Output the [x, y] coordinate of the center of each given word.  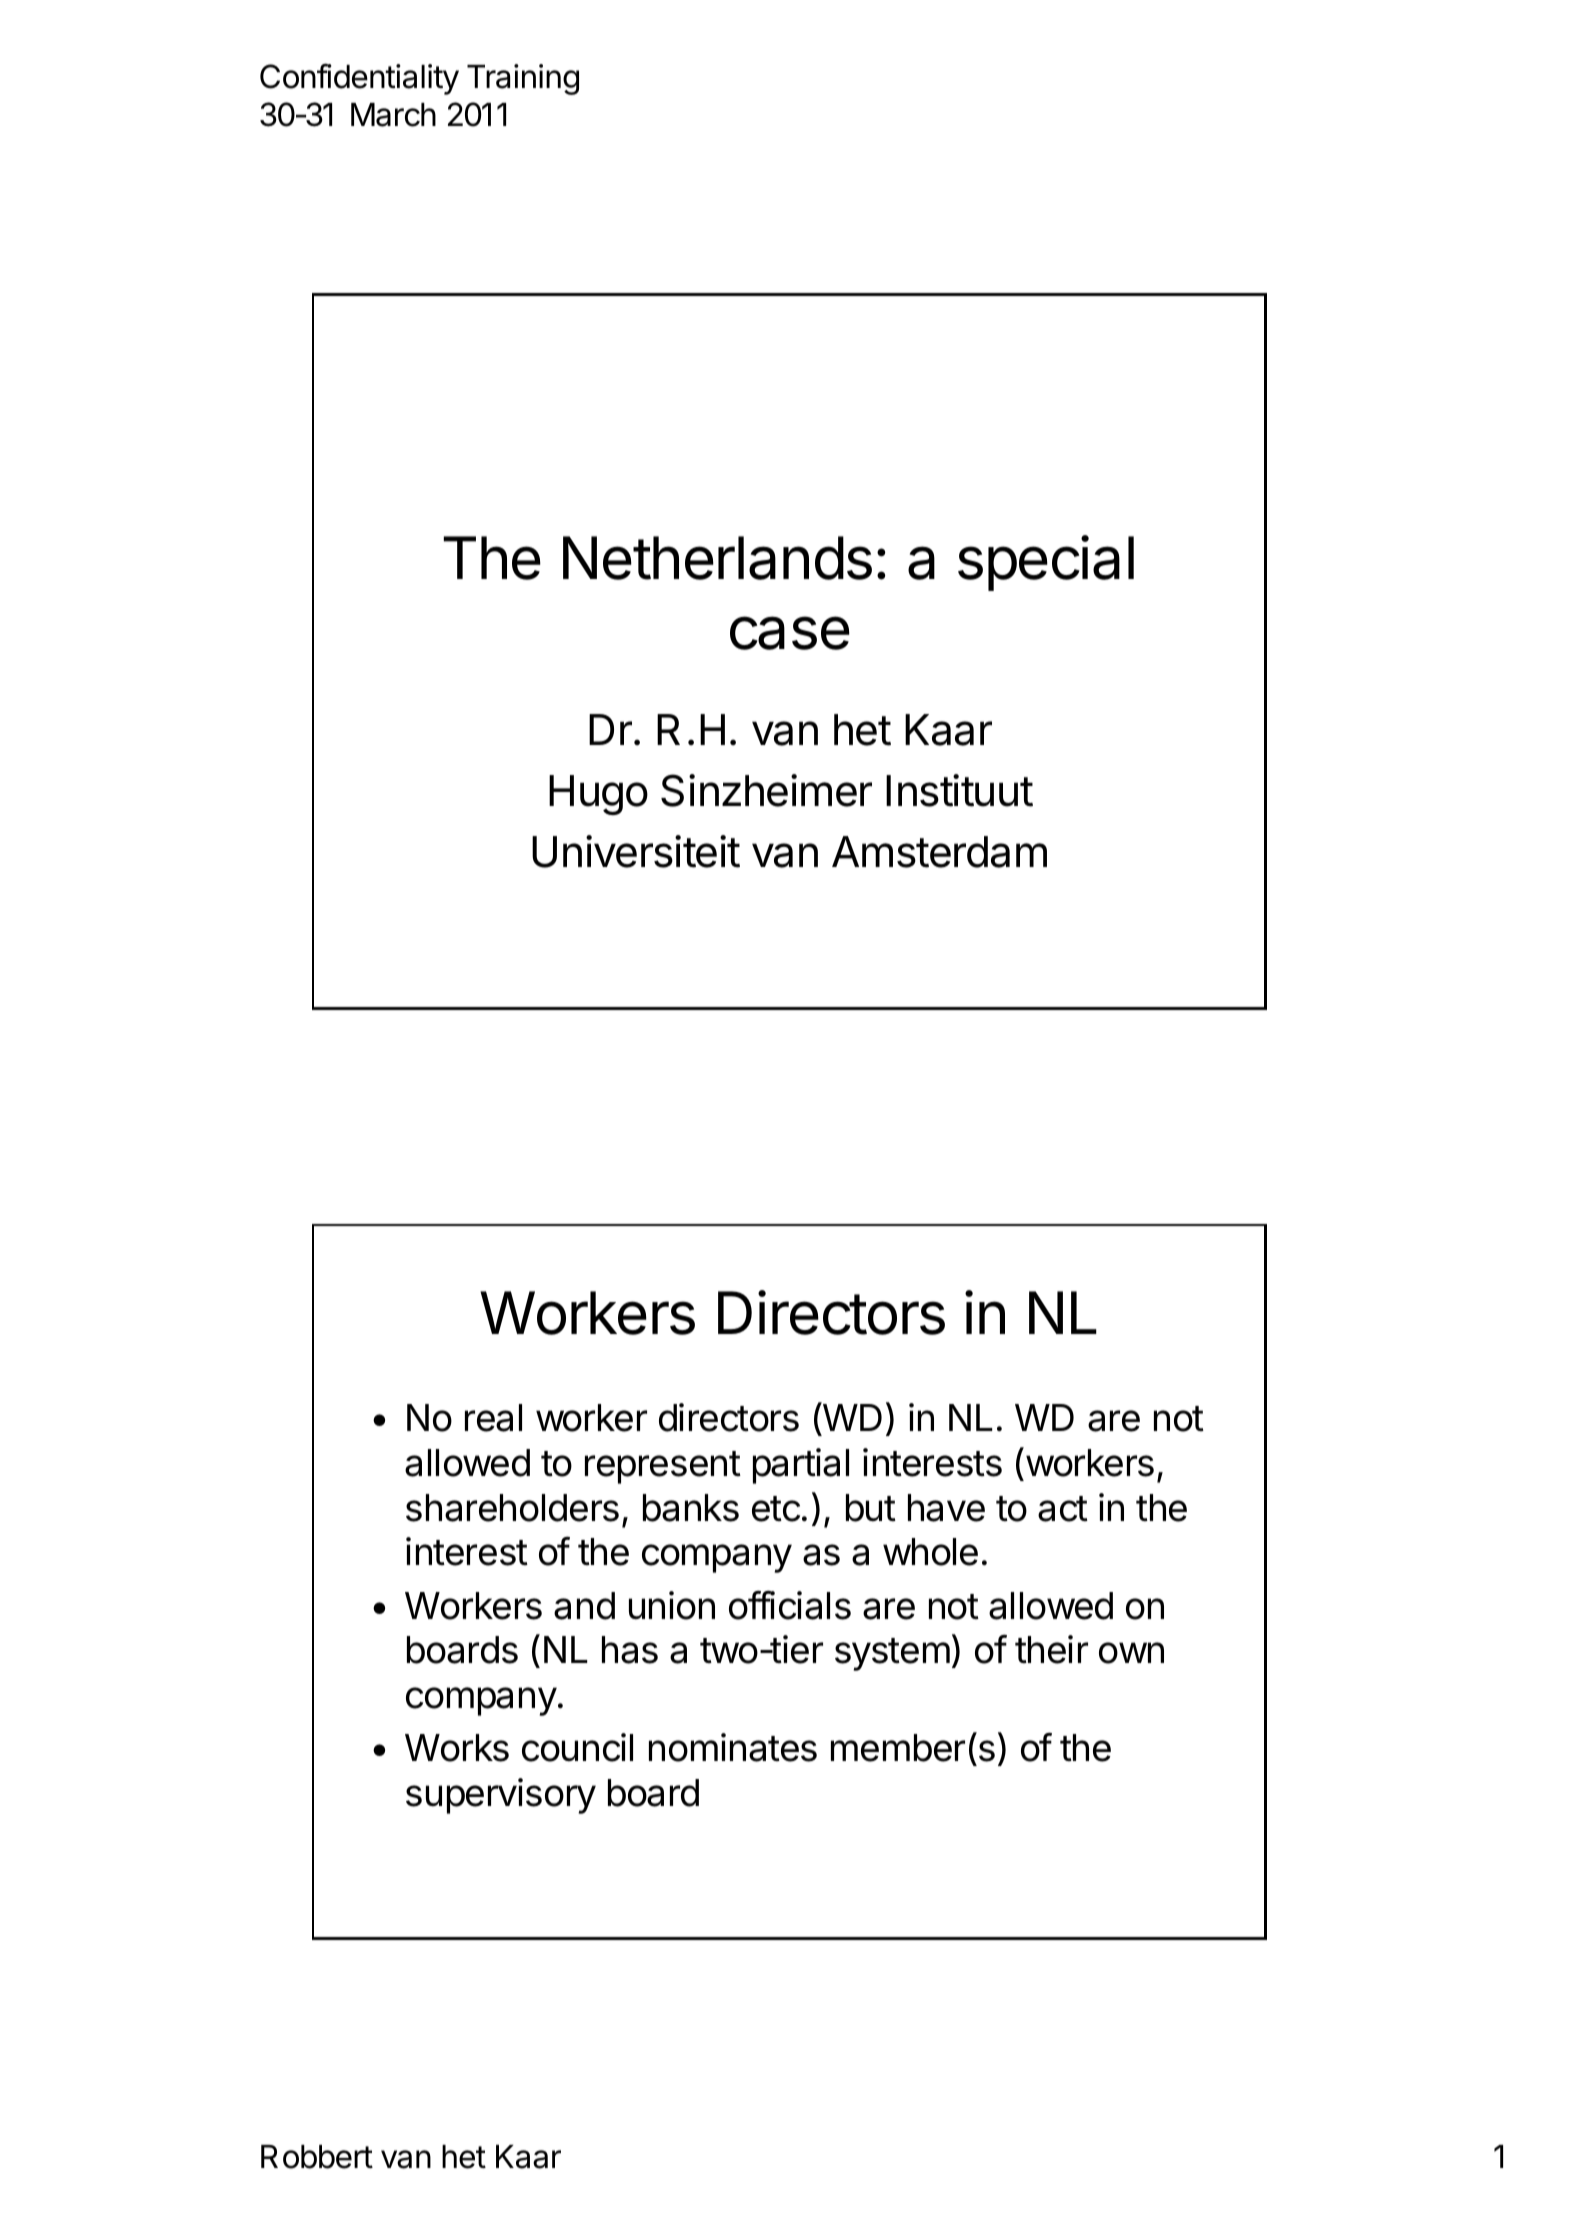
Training [523, 79]
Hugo [598, 795]
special [1046, 563]
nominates [733, 1747]
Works [457, 1748]
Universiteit [636, 851]
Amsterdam [939, 852]
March [393, 115]
